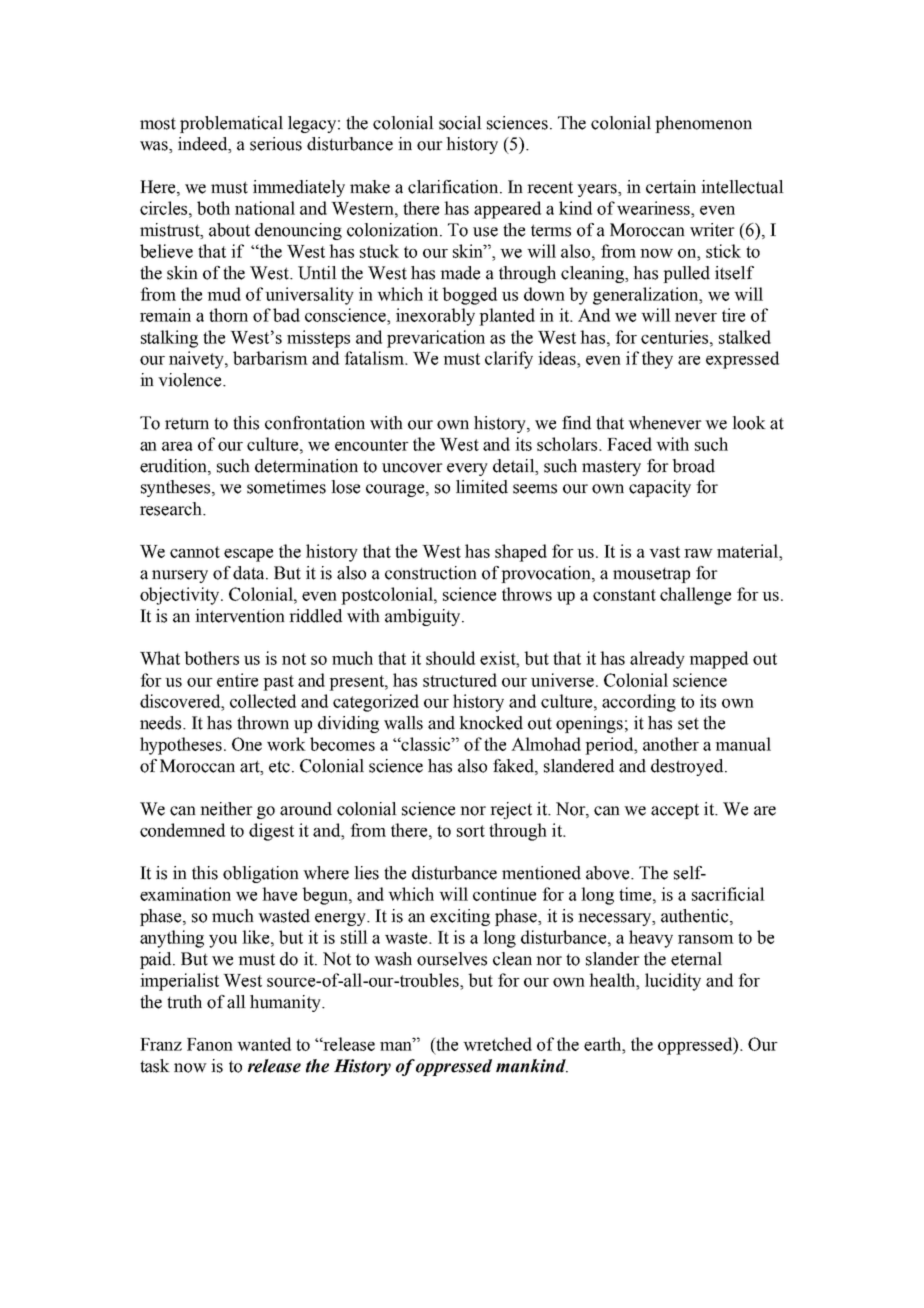 The height and width of the screenshot is (1308, 924). I want to click on challenge, so click(695, 596).
